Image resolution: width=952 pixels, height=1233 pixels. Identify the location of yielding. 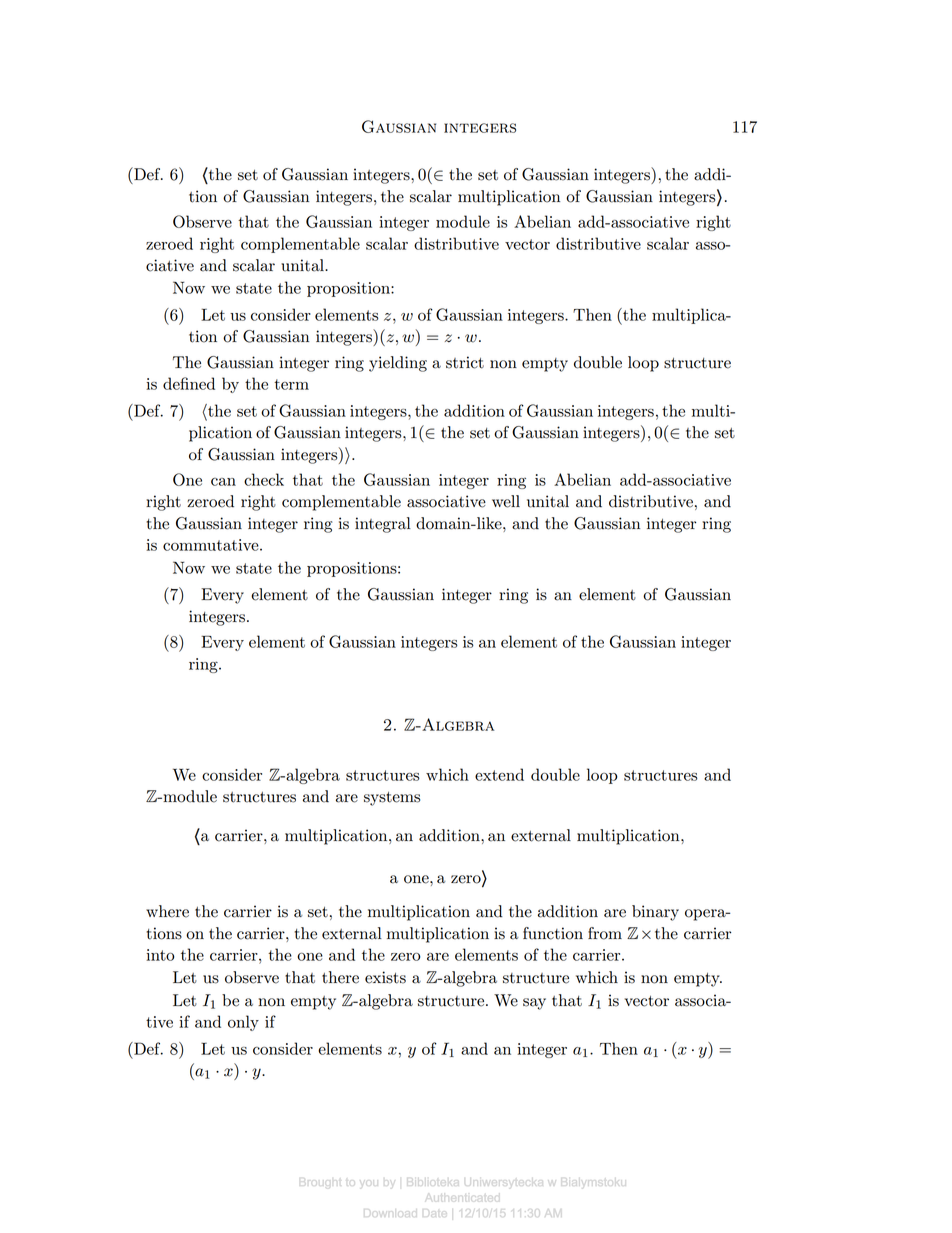
(398, 364).
